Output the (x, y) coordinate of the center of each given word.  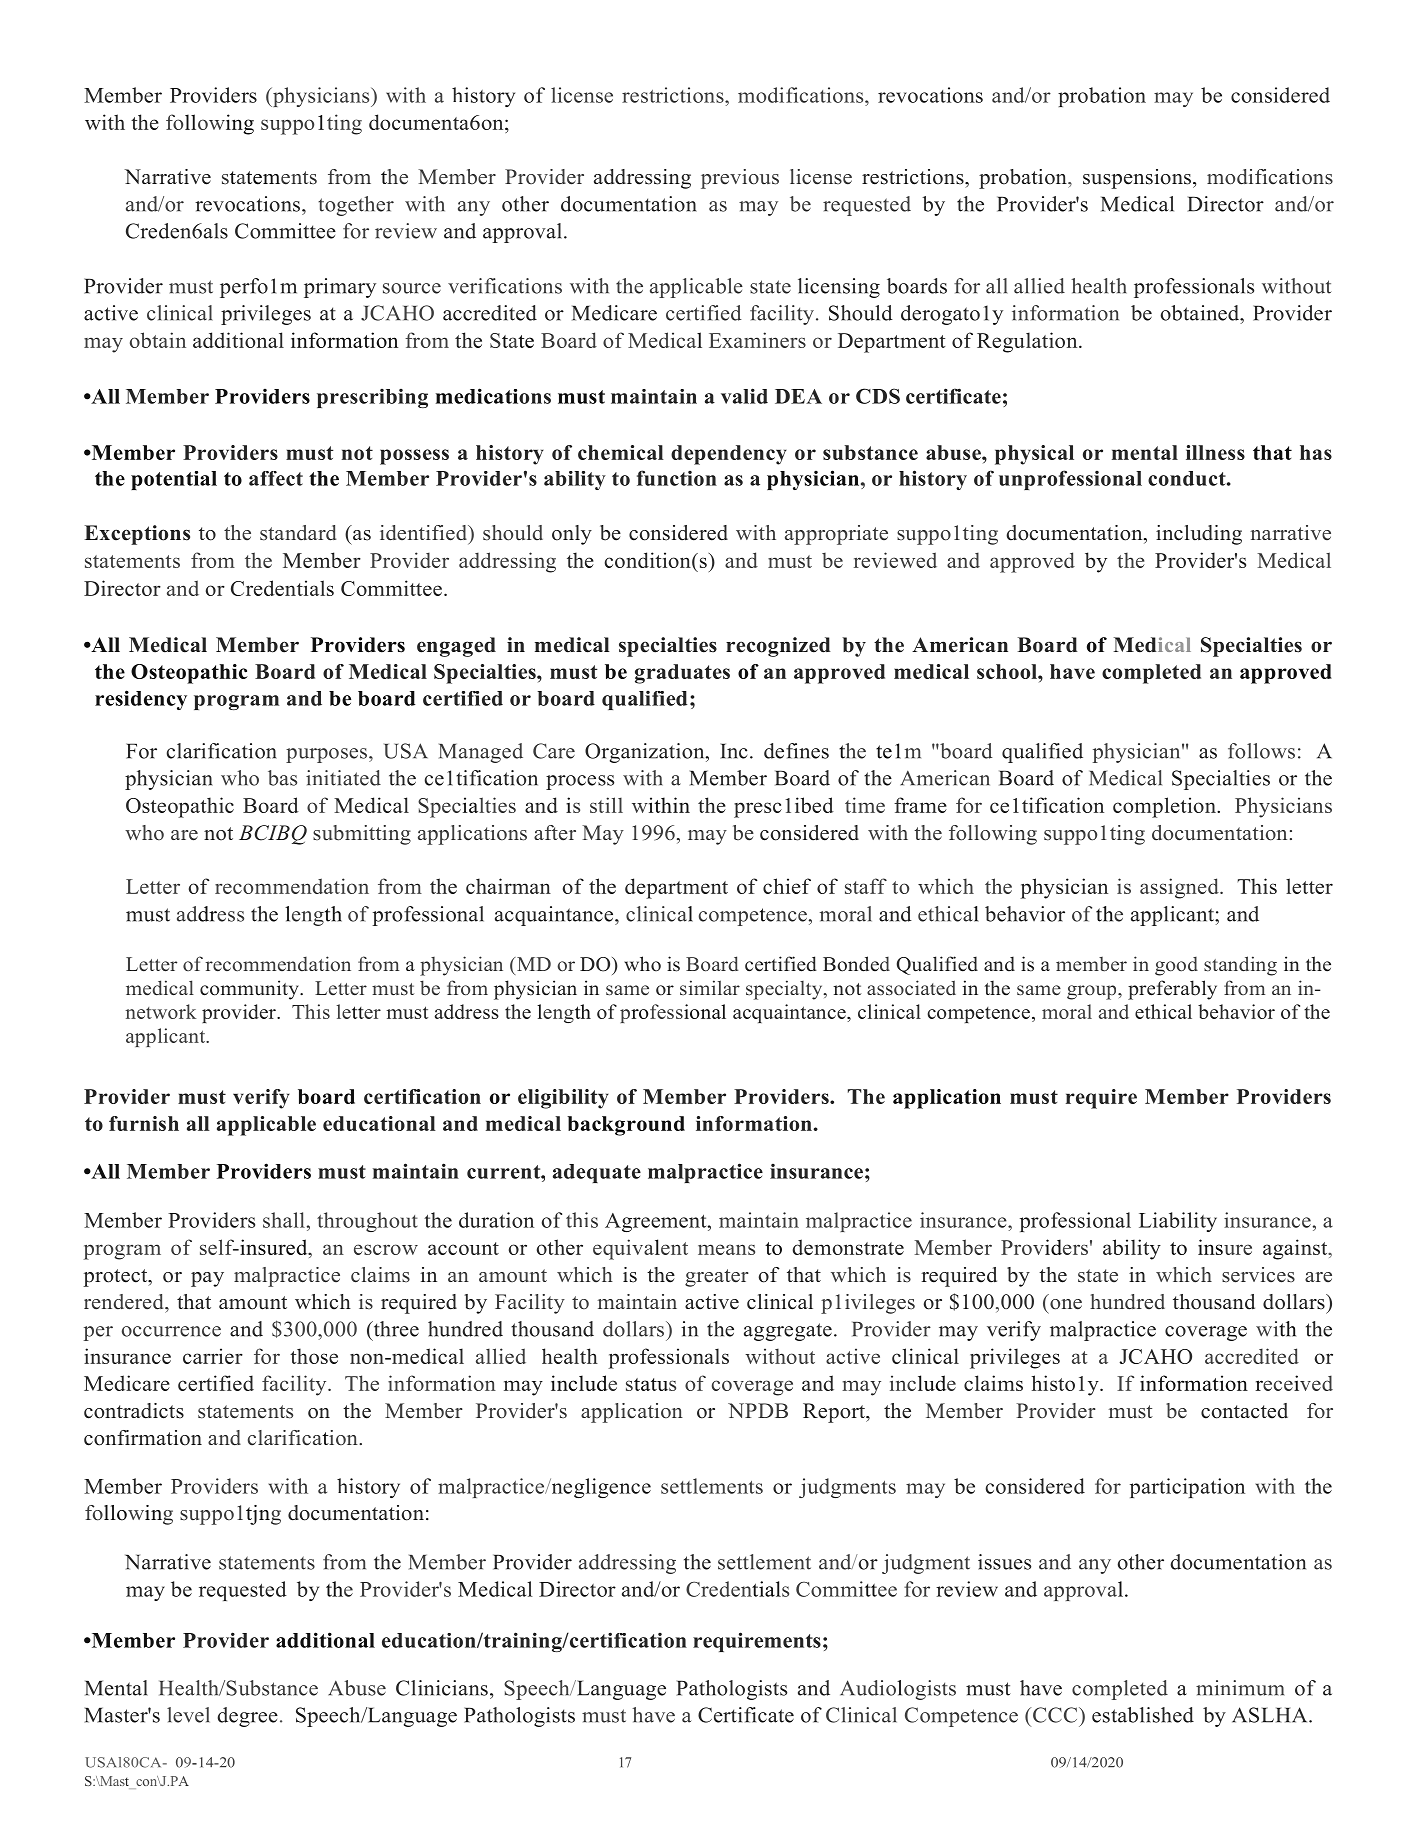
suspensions (1137, 179)
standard (298, 533)
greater (717, 1278)
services (1258, 1275)
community (250, 990)
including (1199, 535)
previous (740, 179)
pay (207, 1279)
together (356, 206)
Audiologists (898, 1690)
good (1176, 966)
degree (247, 1717)
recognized (778, 647)
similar (710, 987)
